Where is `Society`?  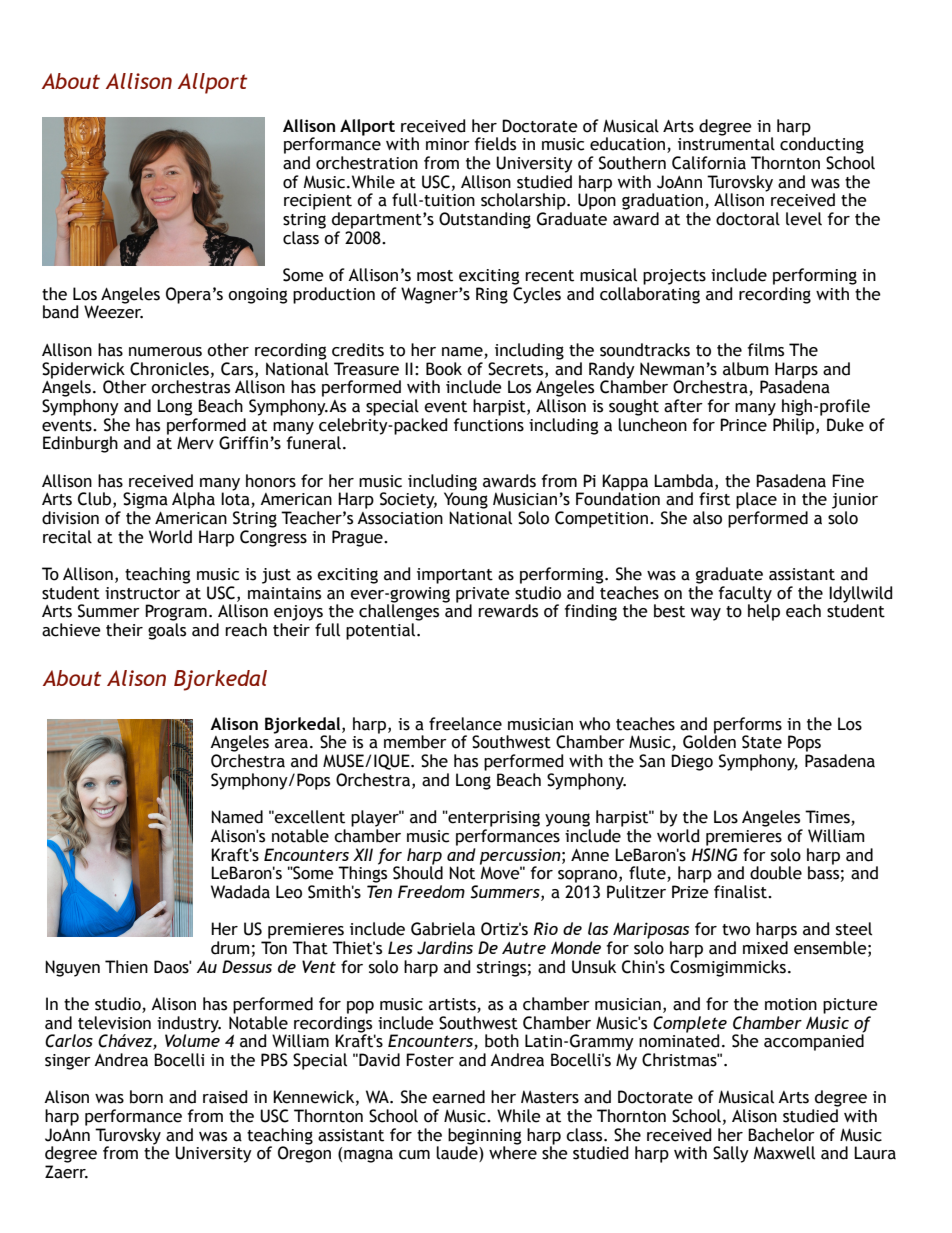
Society is located at coordinates (408, 500).
